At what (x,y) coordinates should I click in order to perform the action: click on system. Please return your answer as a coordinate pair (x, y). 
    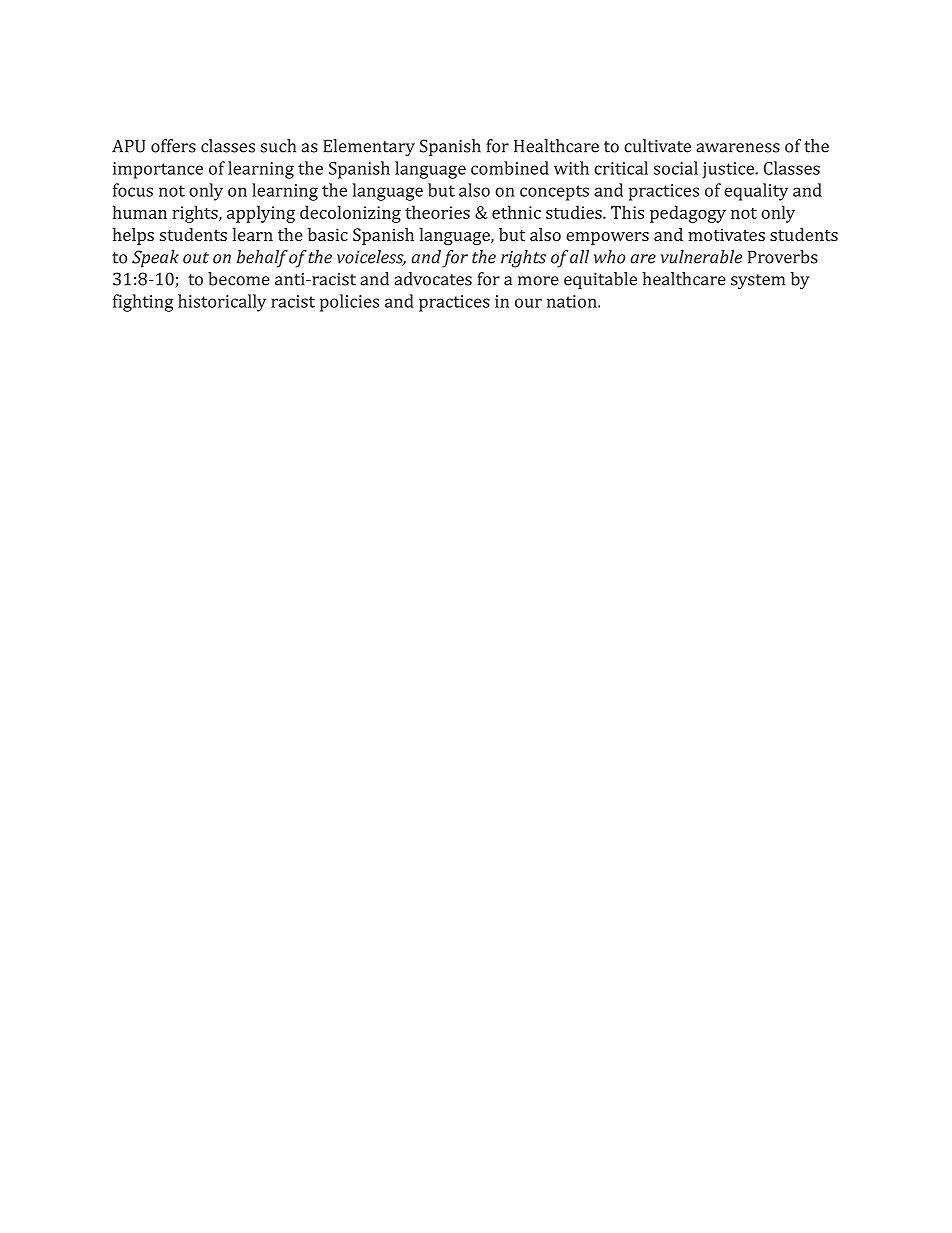
    Looking at the image, I should click on (758, 282).
